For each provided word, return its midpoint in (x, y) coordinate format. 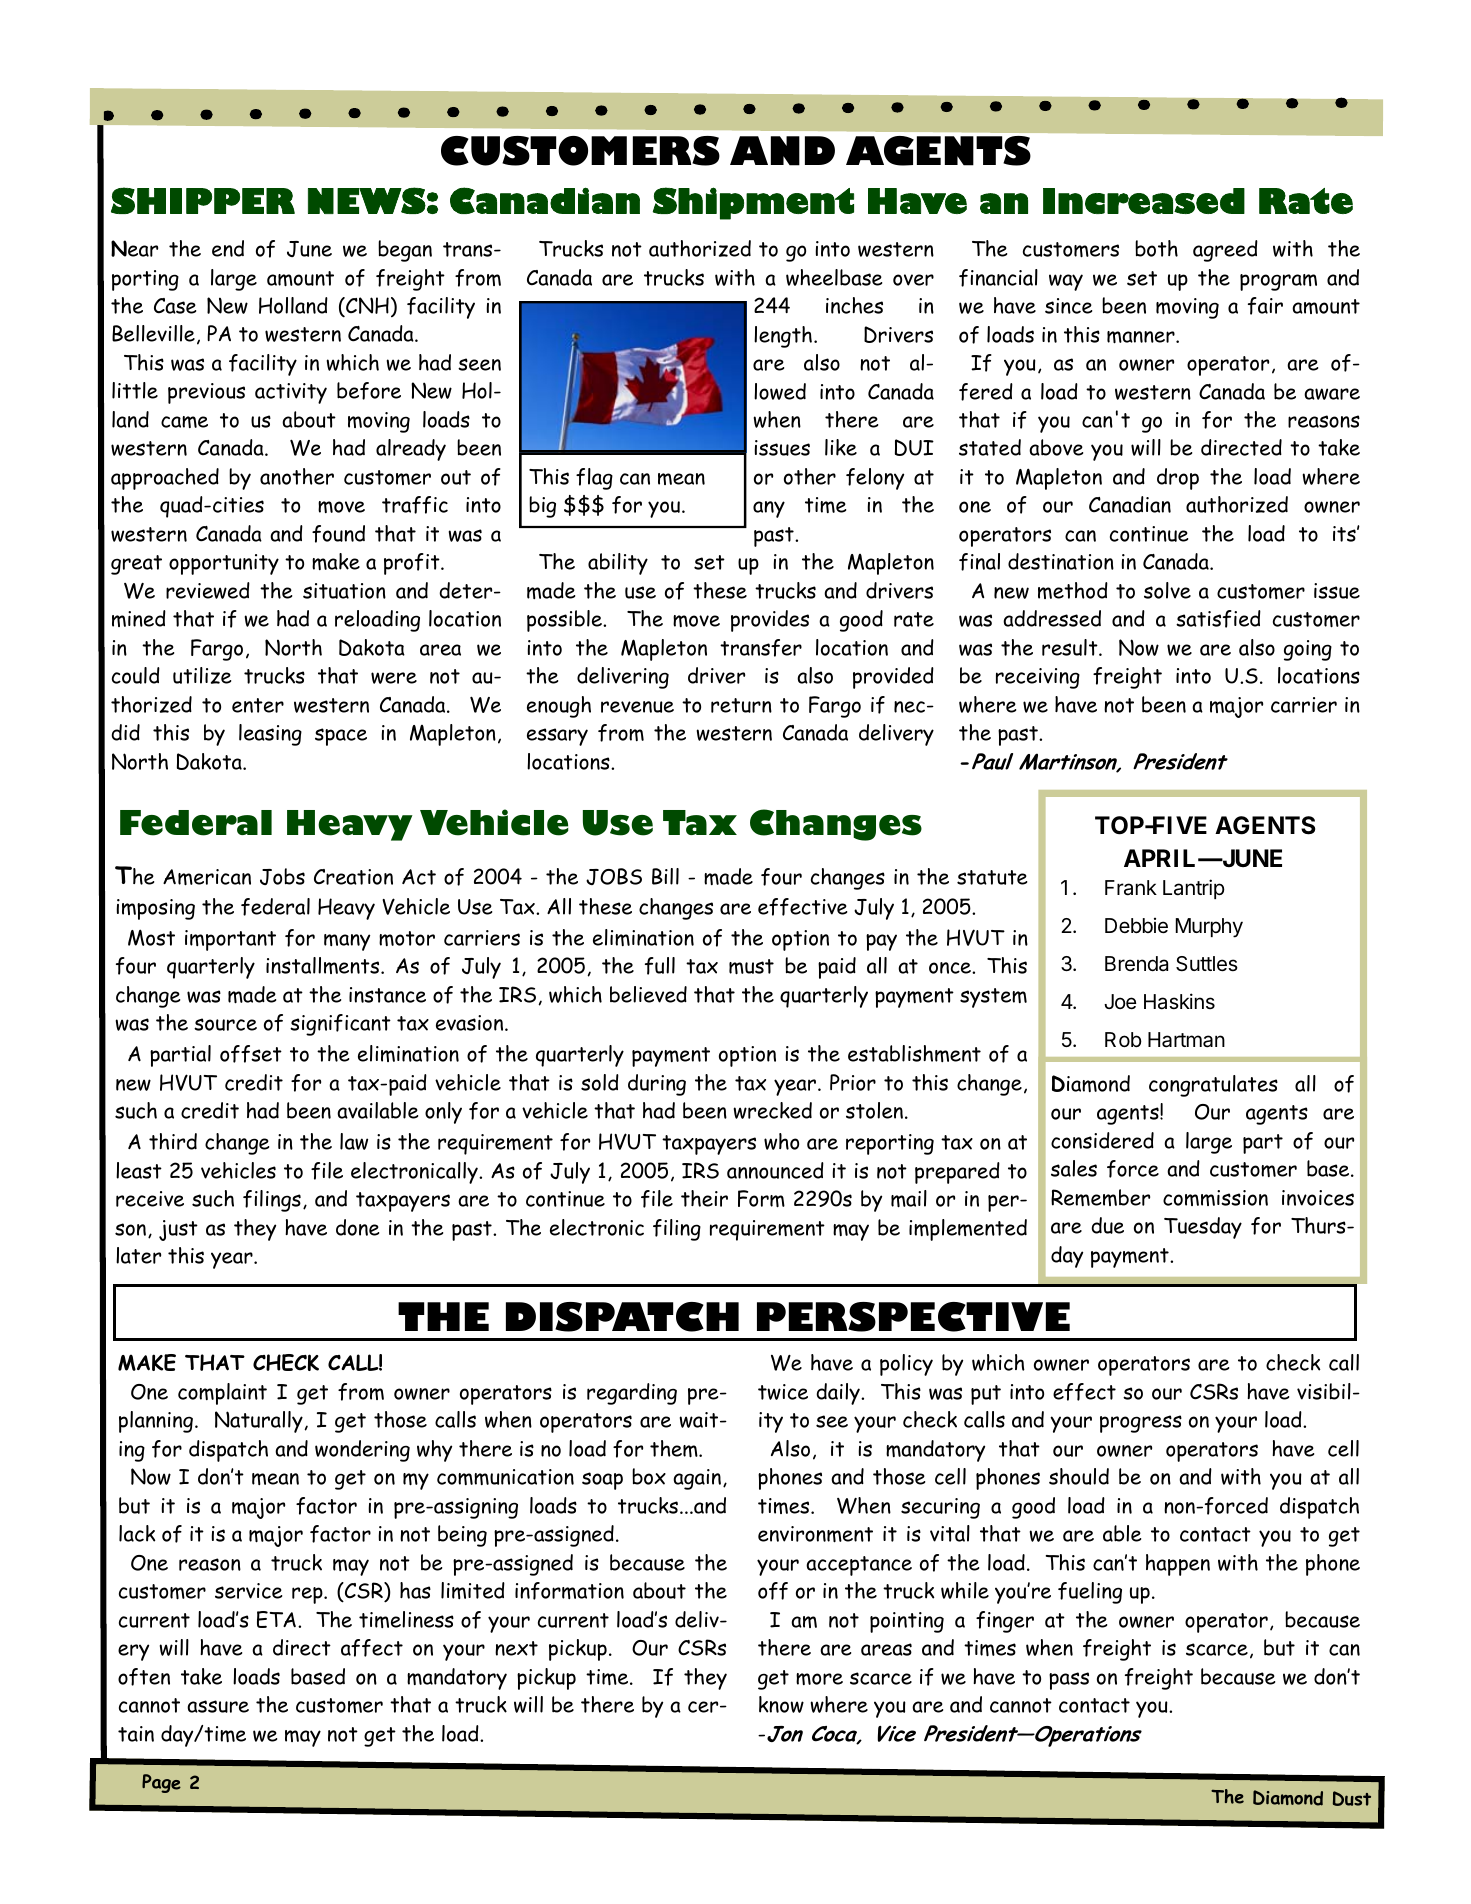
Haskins (1179, 1001)
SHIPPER (203, 200)
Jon (783, 1734)
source (225, 1024)
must (751, 967)
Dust (1352, 1798)
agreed (1225, 251)
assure (218, 1706)
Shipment (753, 203)
